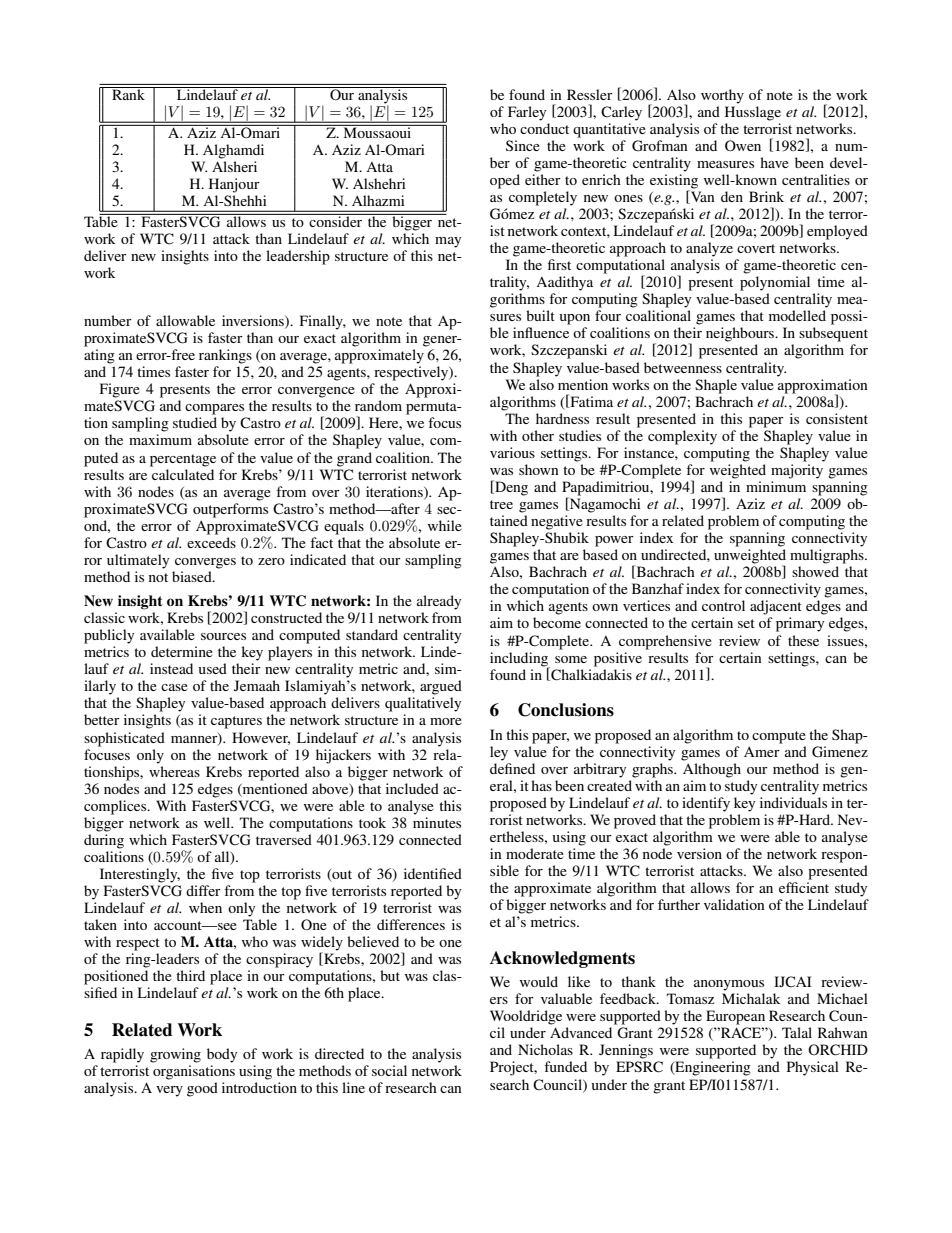  I want to click on majority, so click(797, 471).
